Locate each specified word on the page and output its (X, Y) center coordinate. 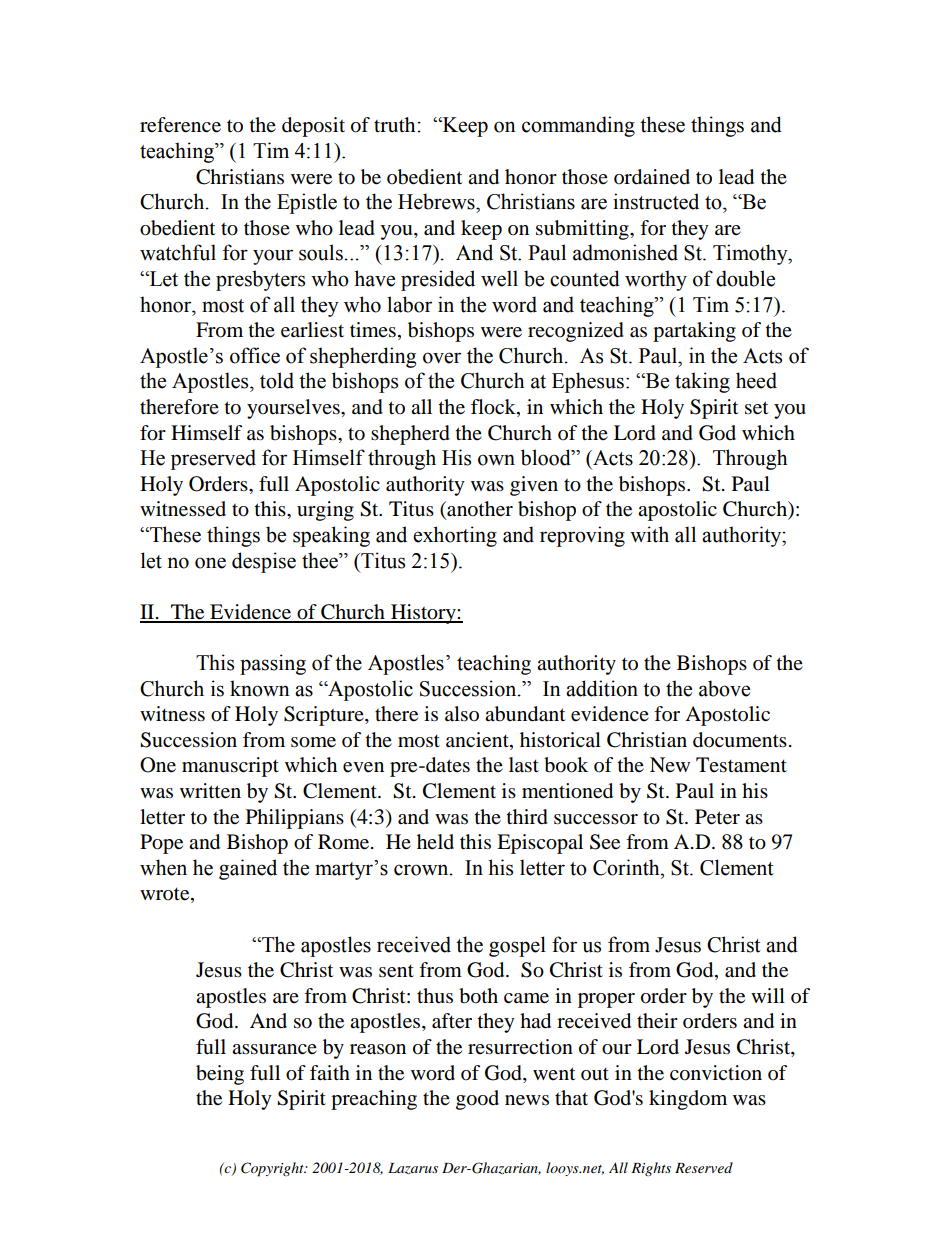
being (220, 1075)
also (462, 714)
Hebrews (437, 201)
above (724, 688)
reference (180, 125)
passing (273, 664)
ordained (652, 177)
